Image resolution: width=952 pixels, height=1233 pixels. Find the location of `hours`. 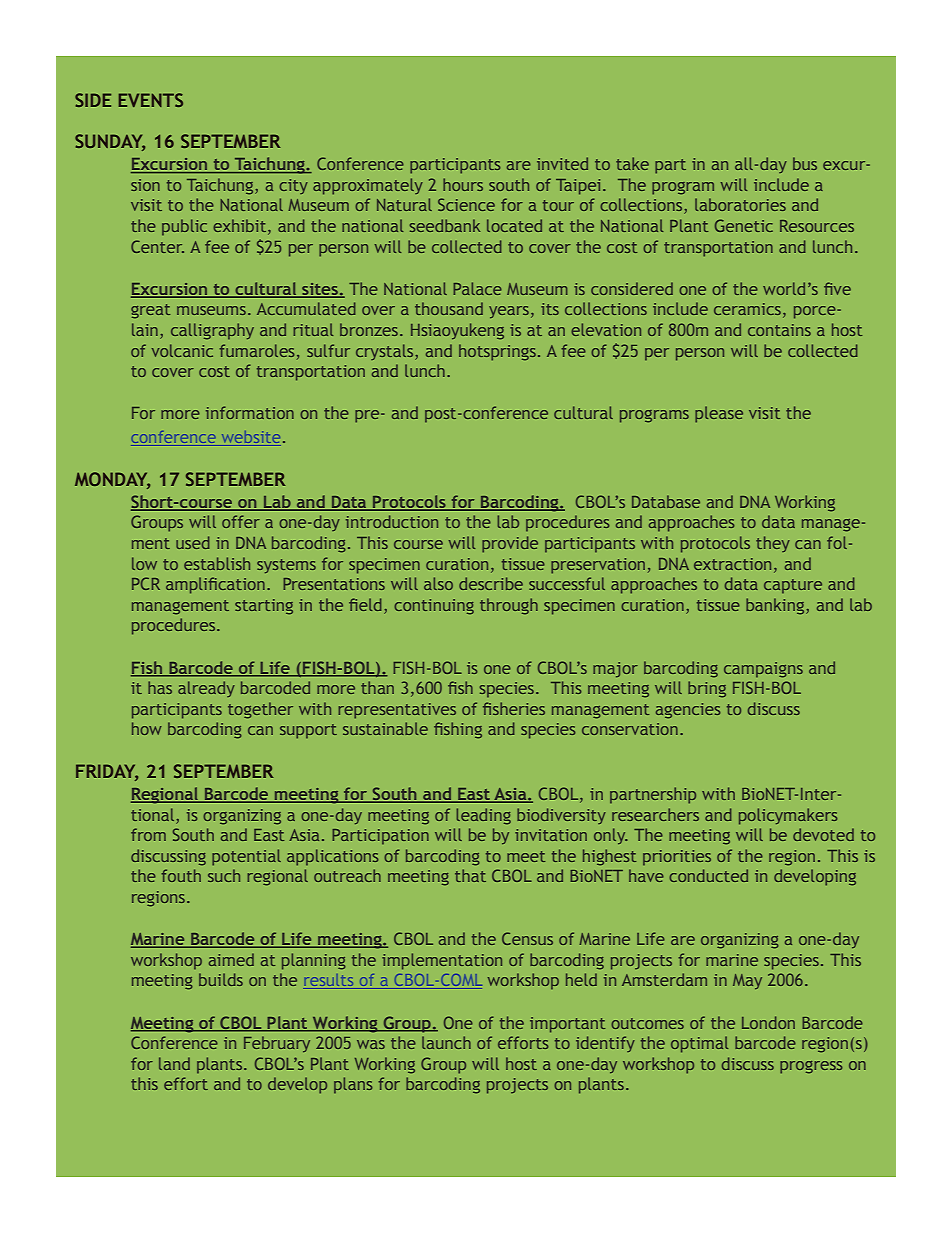

hours is located at coordinates (463, 184).
